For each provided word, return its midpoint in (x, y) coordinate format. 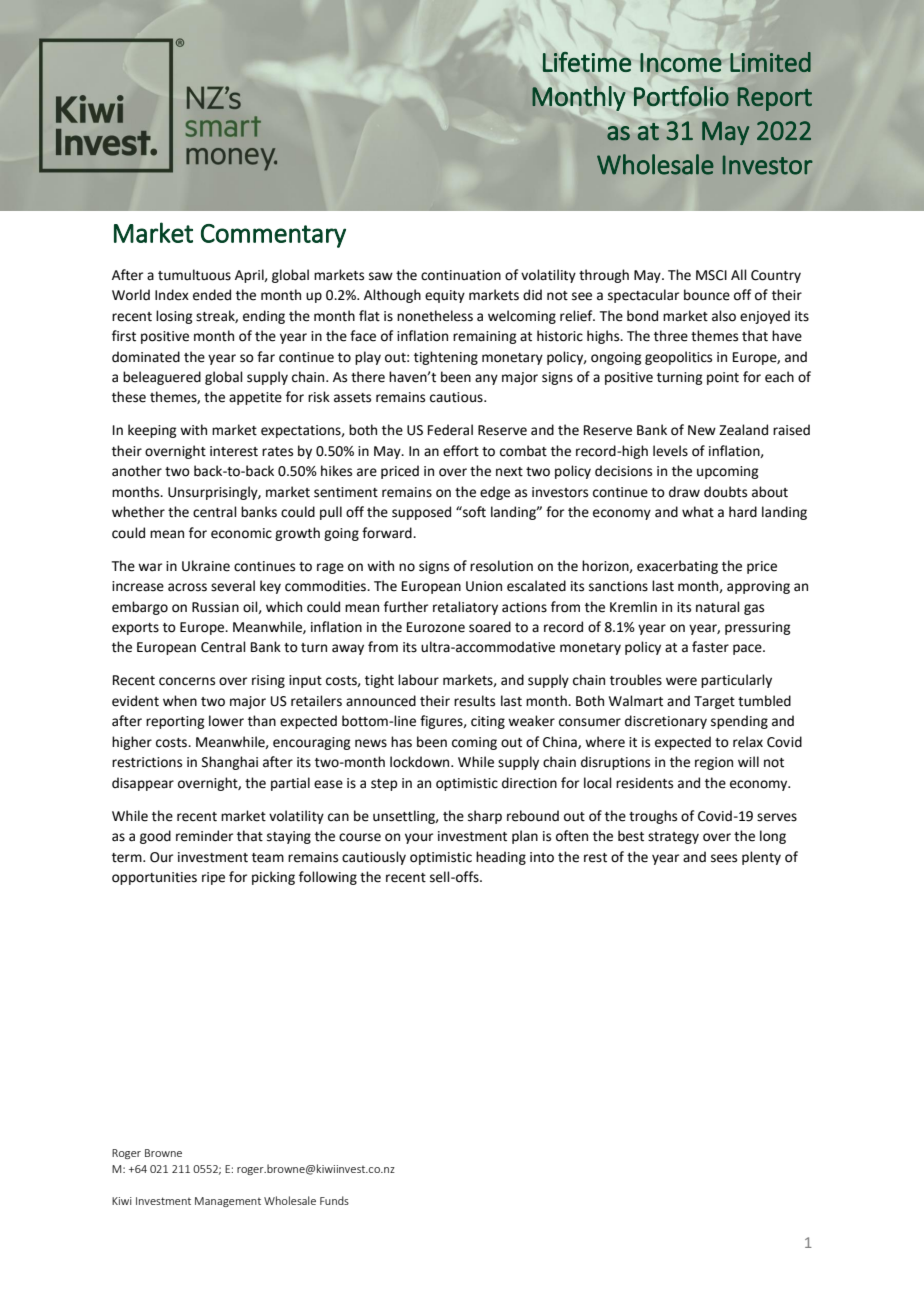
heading (501, 858)
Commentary (273, 236)
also (724, 316)
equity (445, 296)
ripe (213, 878)
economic (241, 533)
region (714, 763)
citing (488, 722)
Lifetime (587, 62)
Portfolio (681, 96)
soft (473, 512)
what (698, 512)
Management (228, 1202)
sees (724, 858)
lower (226, 721)
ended (212, 295)
